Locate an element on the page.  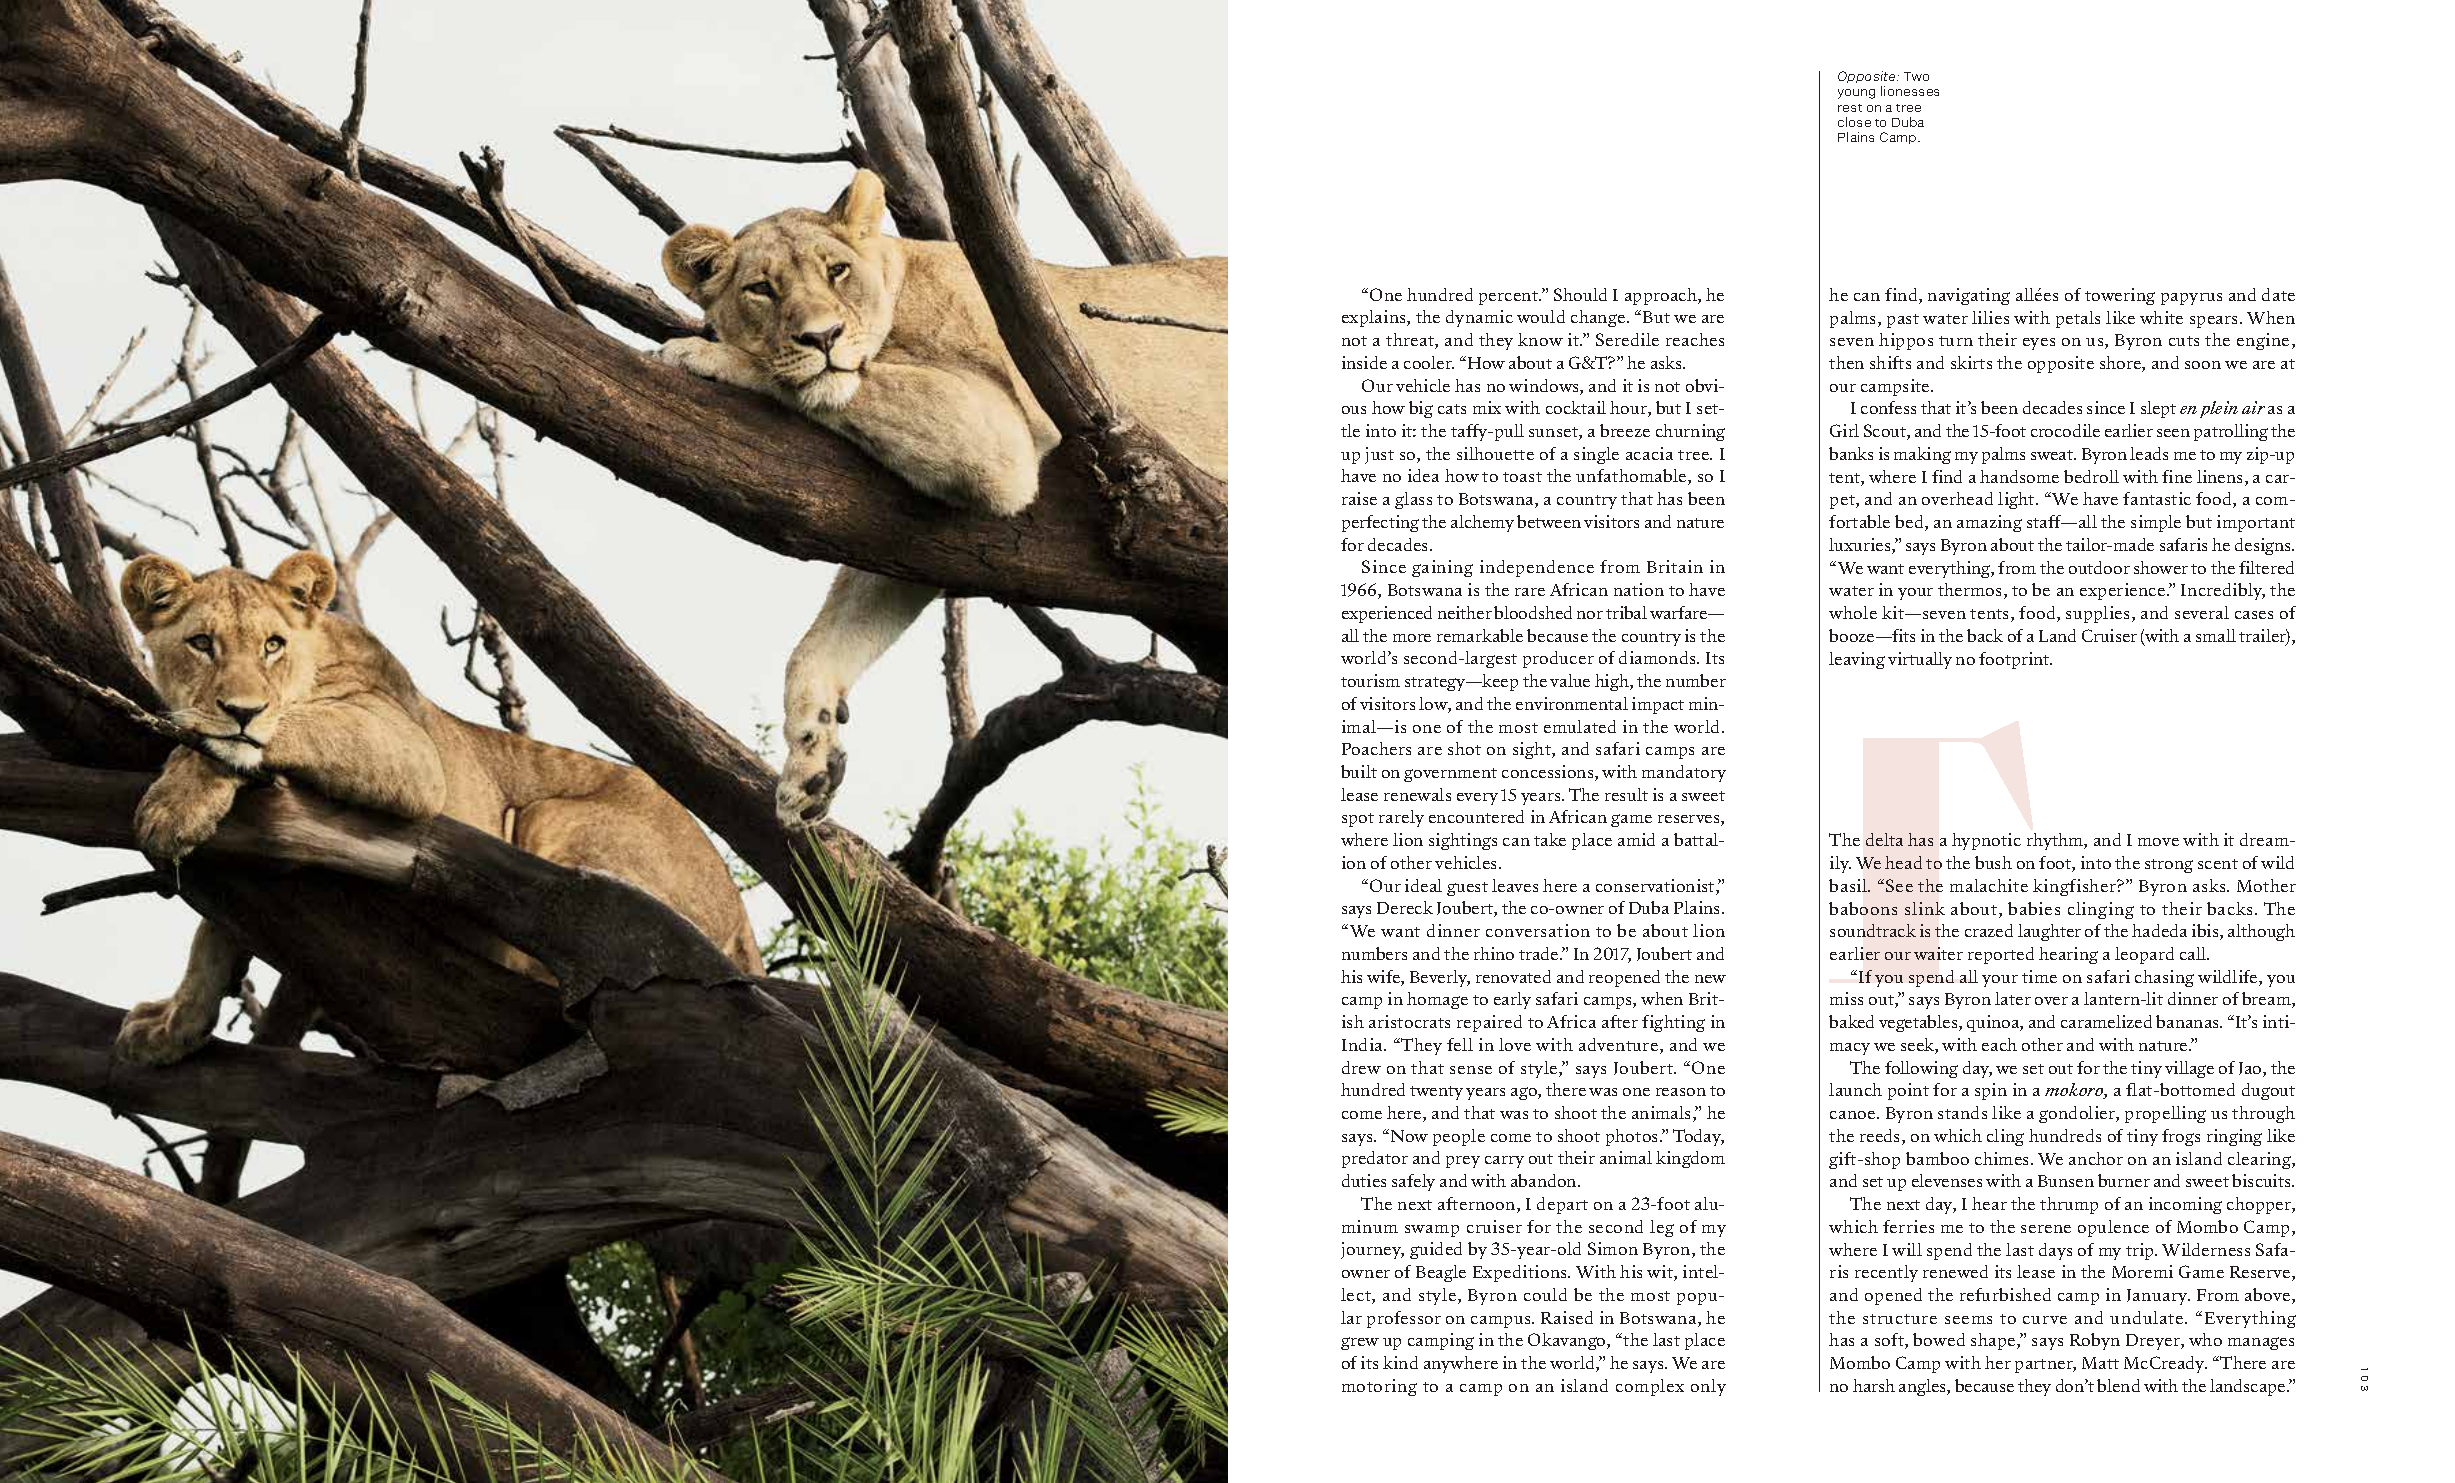
kind is located at coordinates (1400, 1362).
